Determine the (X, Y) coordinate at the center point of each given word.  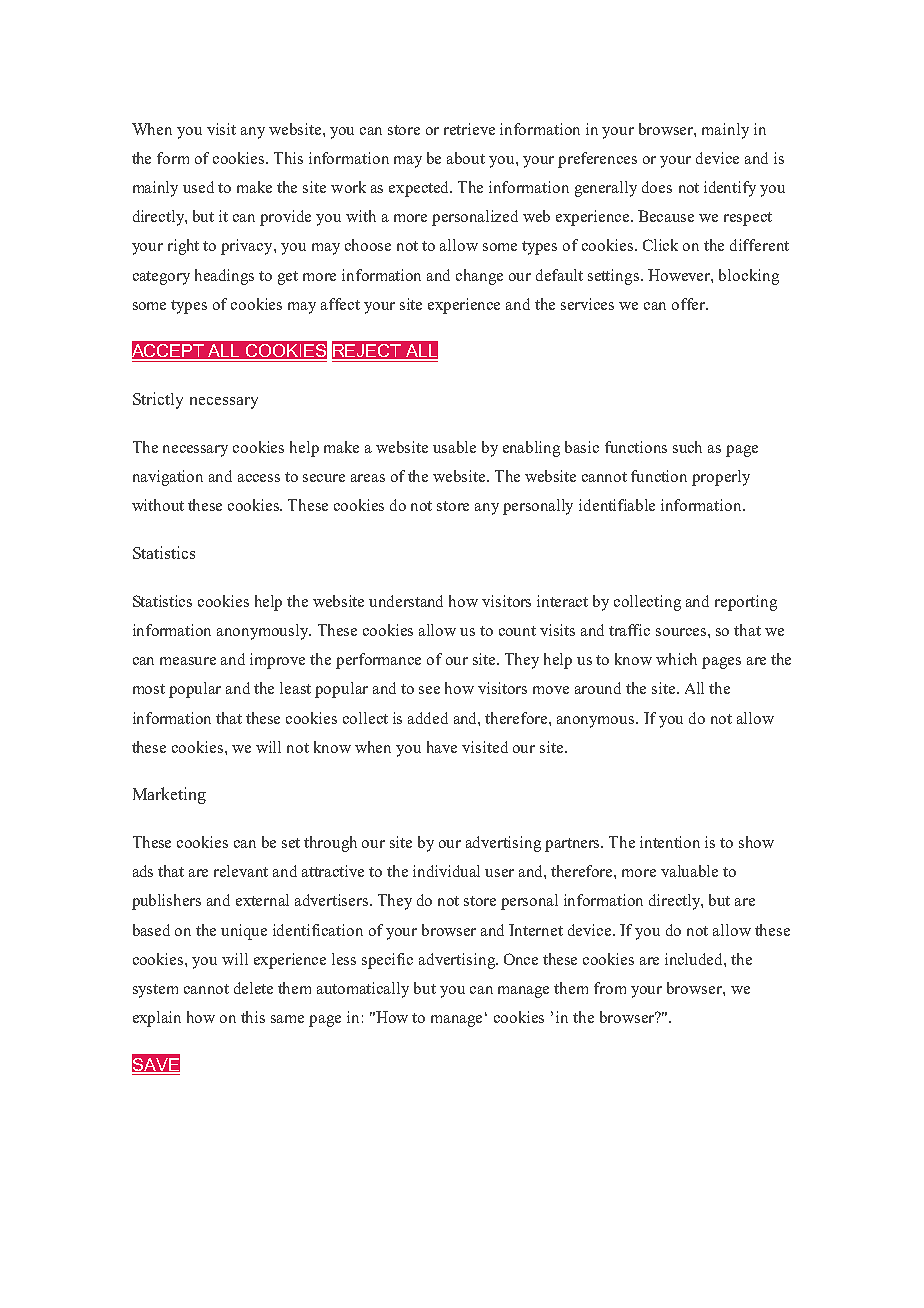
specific (387, 961)
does (657, 187)
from (610, 988)
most (149, 689)
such (687, 447)
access (259, 478)
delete (253, 988)
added (428, 718)
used (198, 187)
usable (454, 447)
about (466, 158)
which (676, 659)
